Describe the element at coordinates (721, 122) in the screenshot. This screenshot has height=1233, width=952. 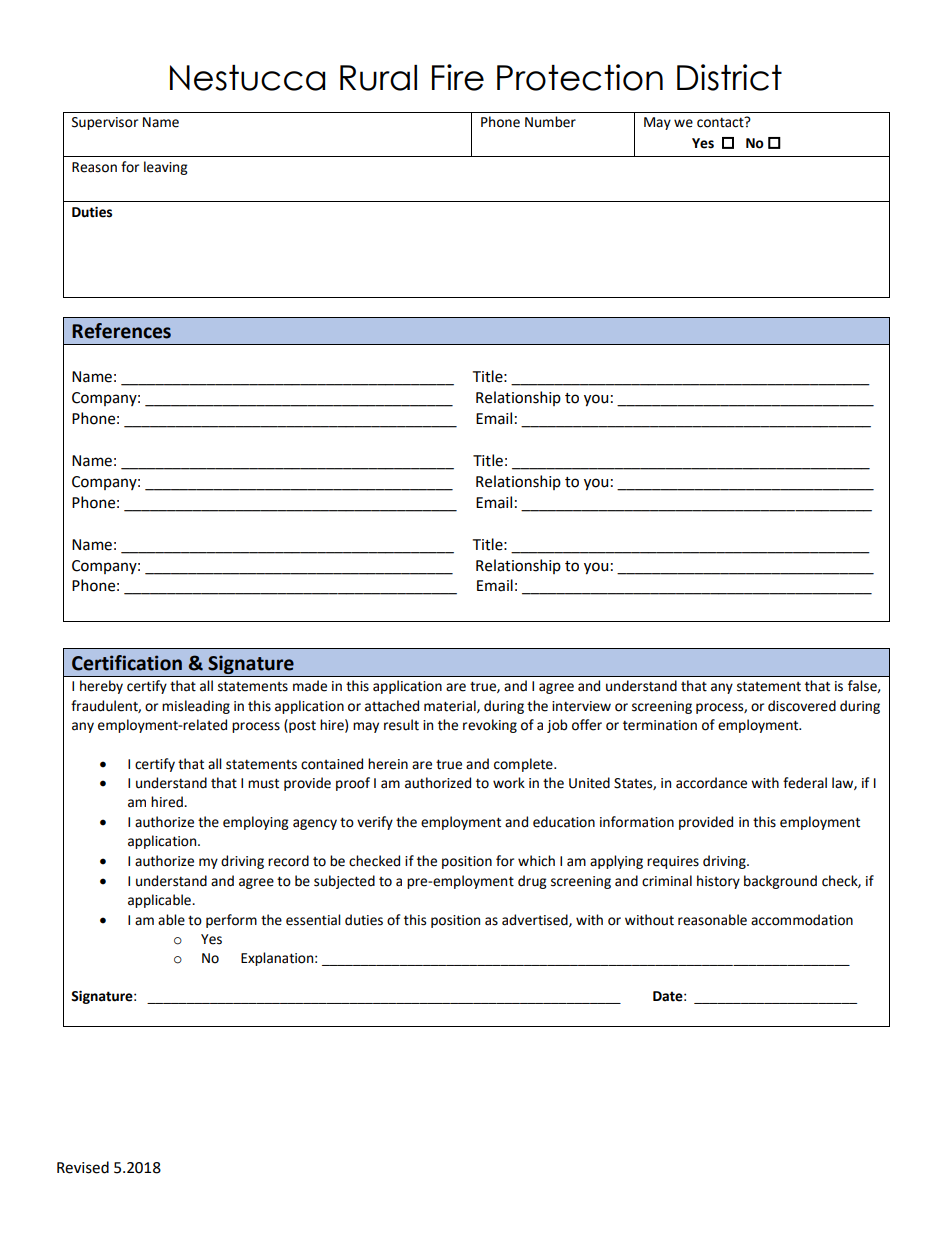
I see `contact` at that location.
